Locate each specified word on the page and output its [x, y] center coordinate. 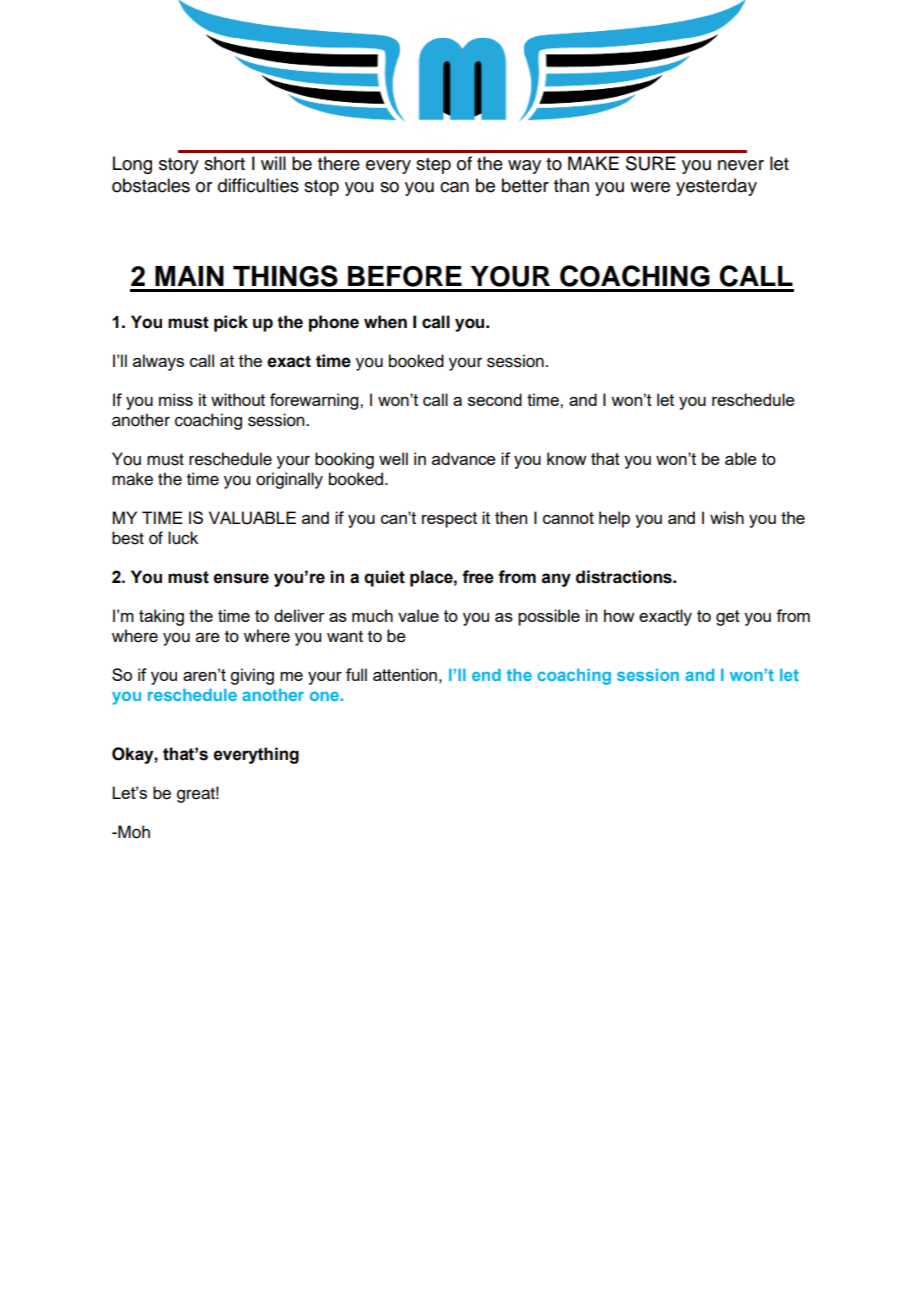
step [433, 166]
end [486, 675]
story [179, 166]
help [614, 519]
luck [183, 538]
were [650, 187]
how [619, 615]
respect [449, 520]
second [495, 399]
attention [405, 674]
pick [231, 323]
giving [252, 676]
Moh [133, 832]
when [385, 322]
